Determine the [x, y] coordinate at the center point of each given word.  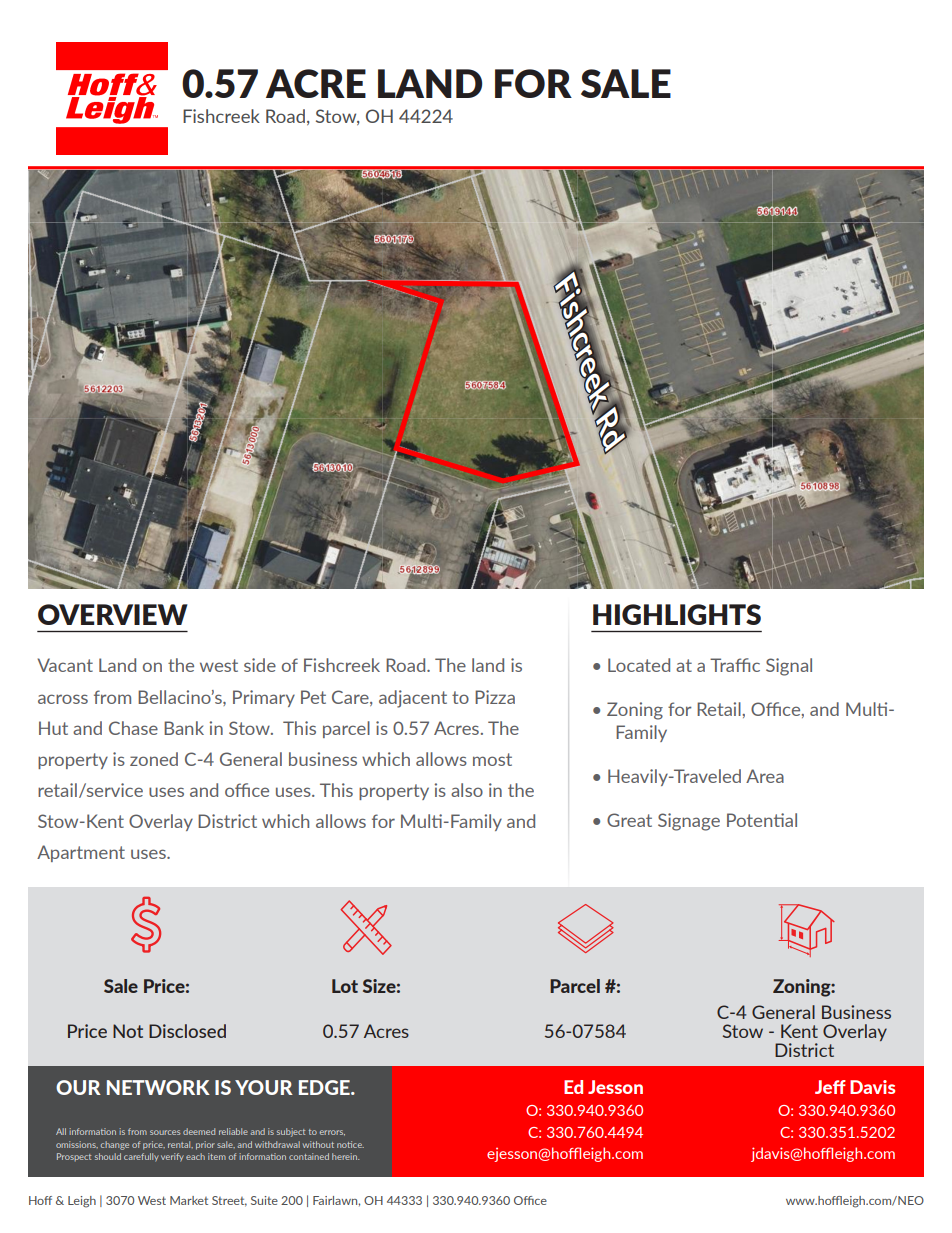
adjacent [413, 699]
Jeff [830, 1087]
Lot [345, 986]
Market [189, 1200]
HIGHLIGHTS [677, 614]
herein [345, 1156]
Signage [689, 822]
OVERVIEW [113, 614]
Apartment [81, 853]
